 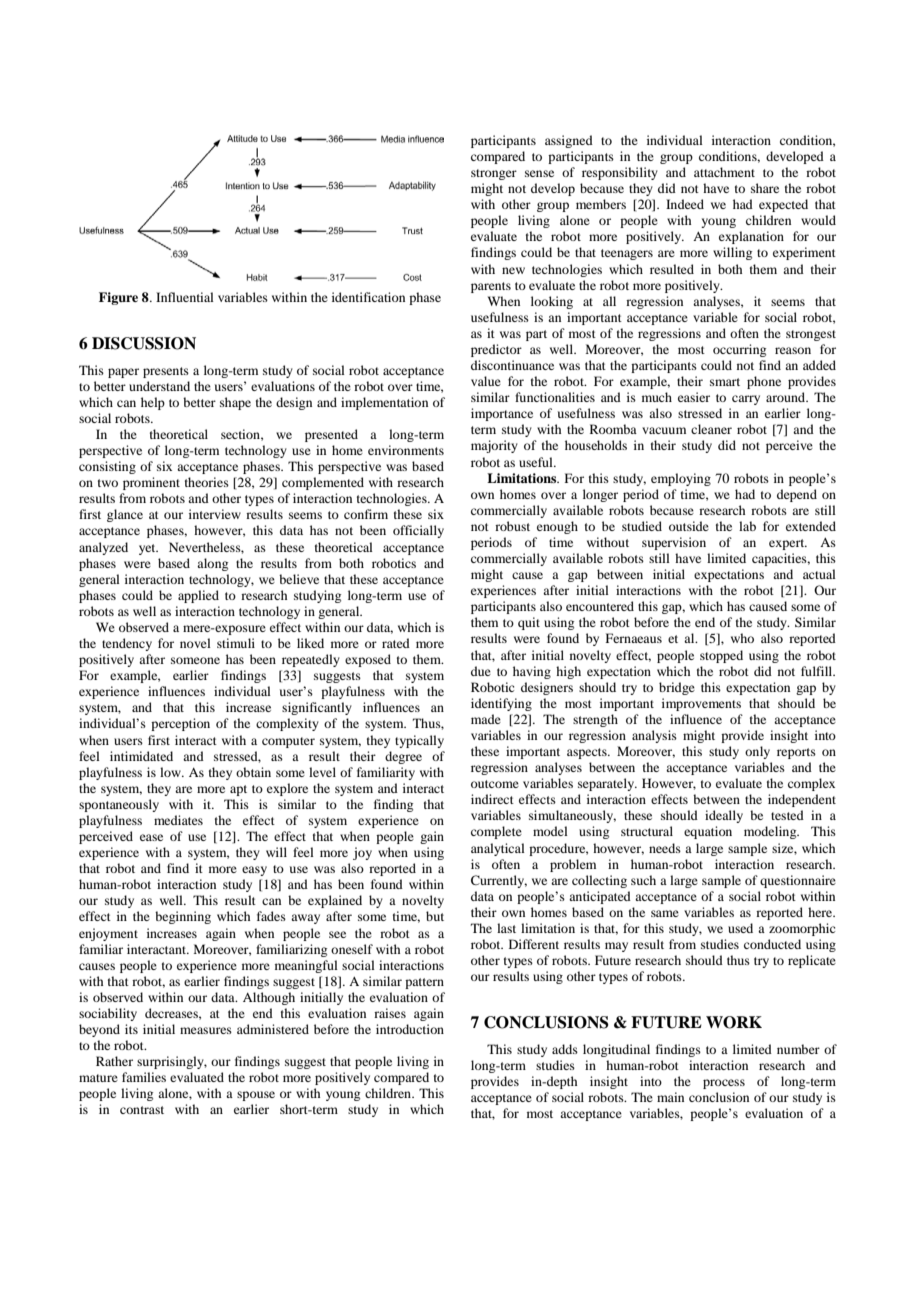 What do you see at coordinates (494, 446) in the screenshot?
I see `majority` at bounding box center [494, 446].
